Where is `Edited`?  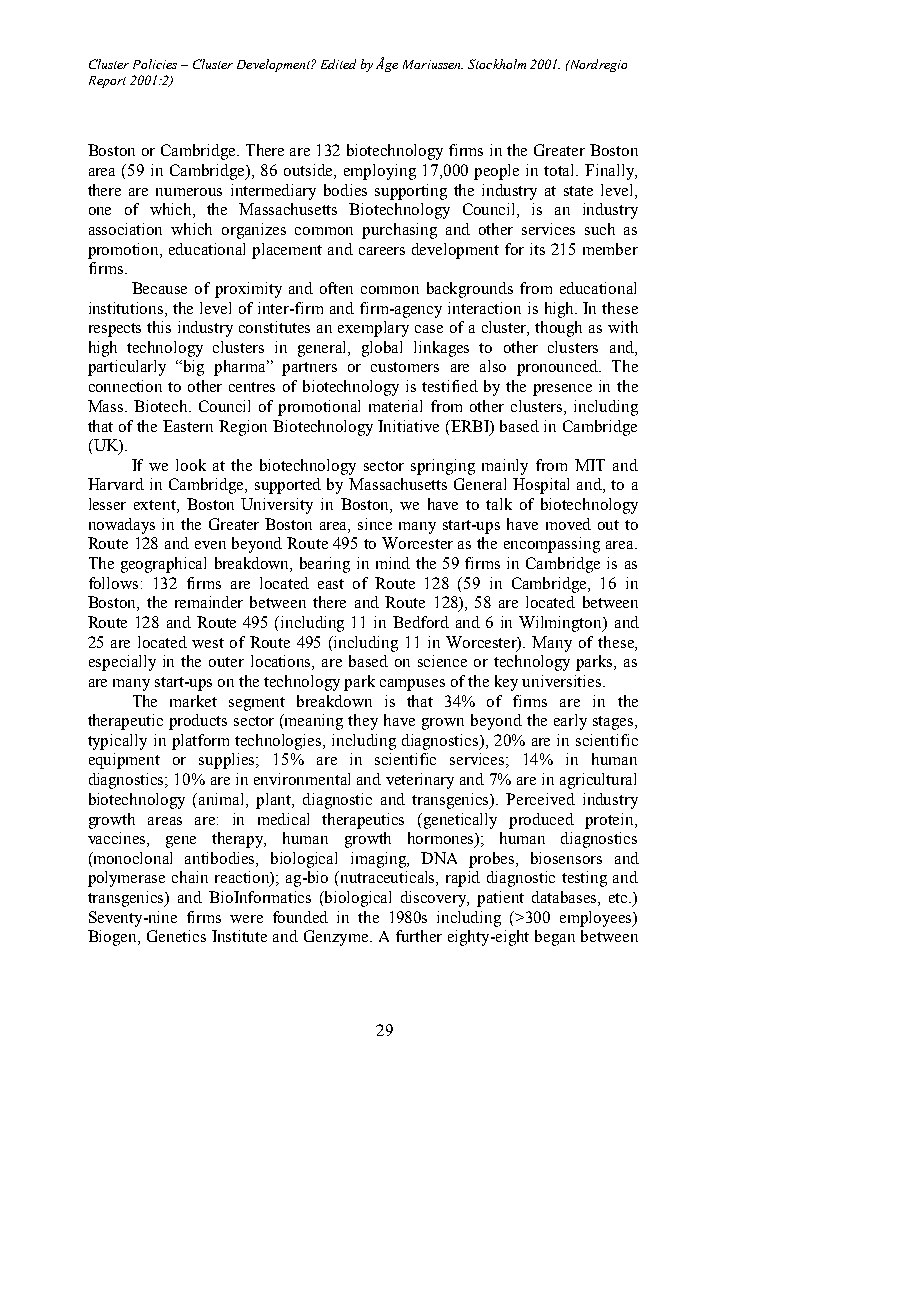 Edited is located at coordinates (338, 64).
